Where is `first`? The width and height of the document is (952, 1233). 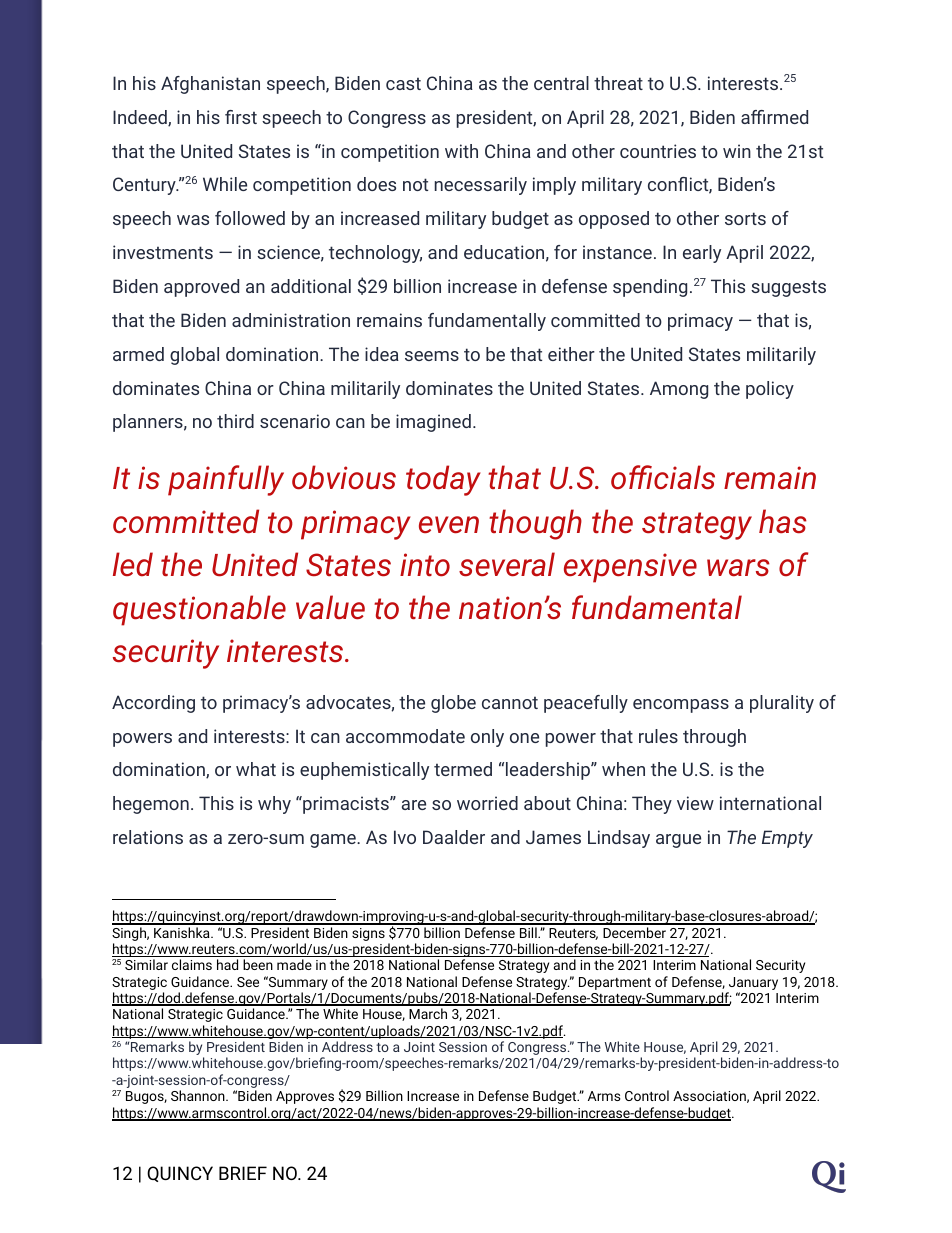 first is located at coordinates (241, 117).
